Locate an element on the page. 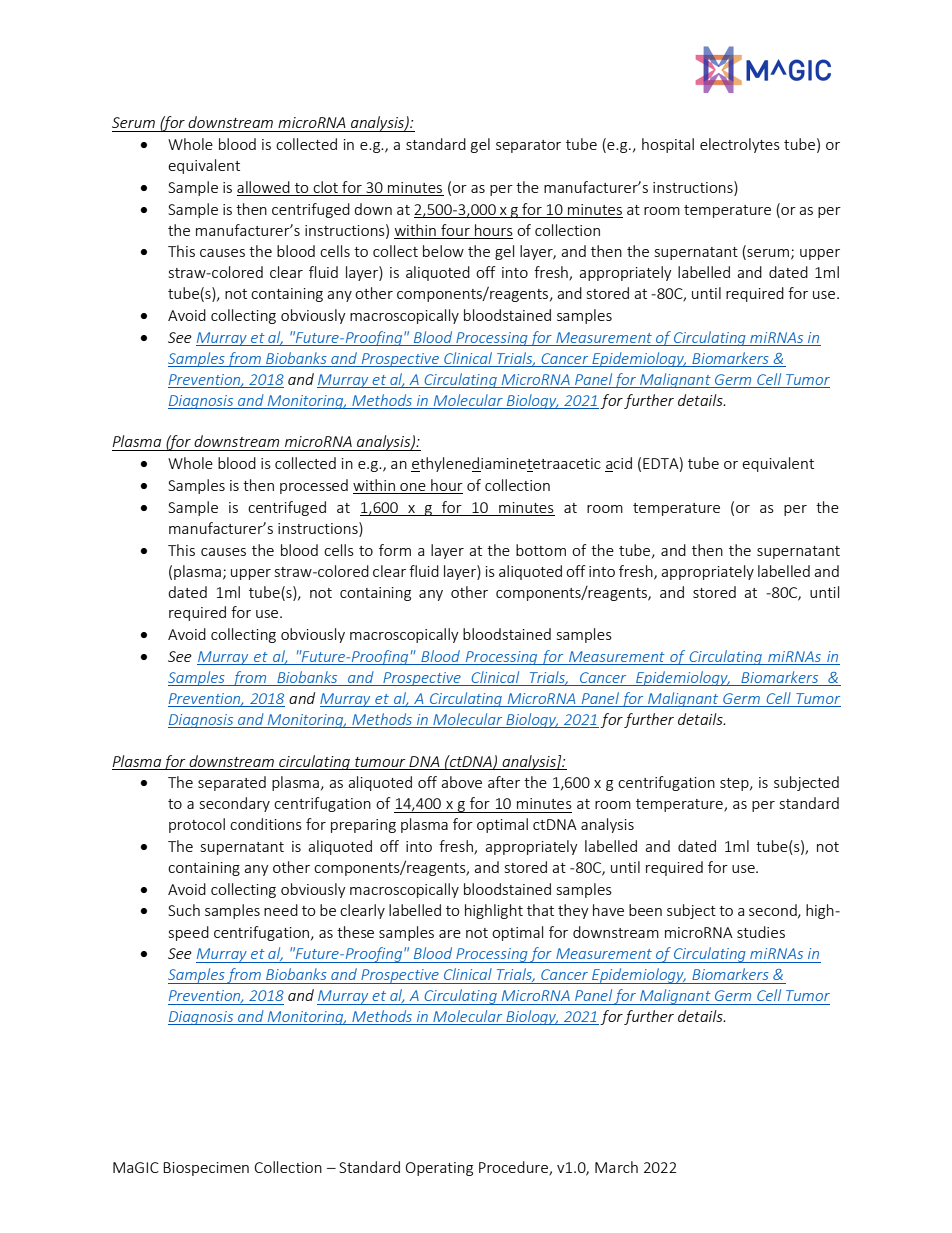  allowed is located at coordinates (263, 187).
